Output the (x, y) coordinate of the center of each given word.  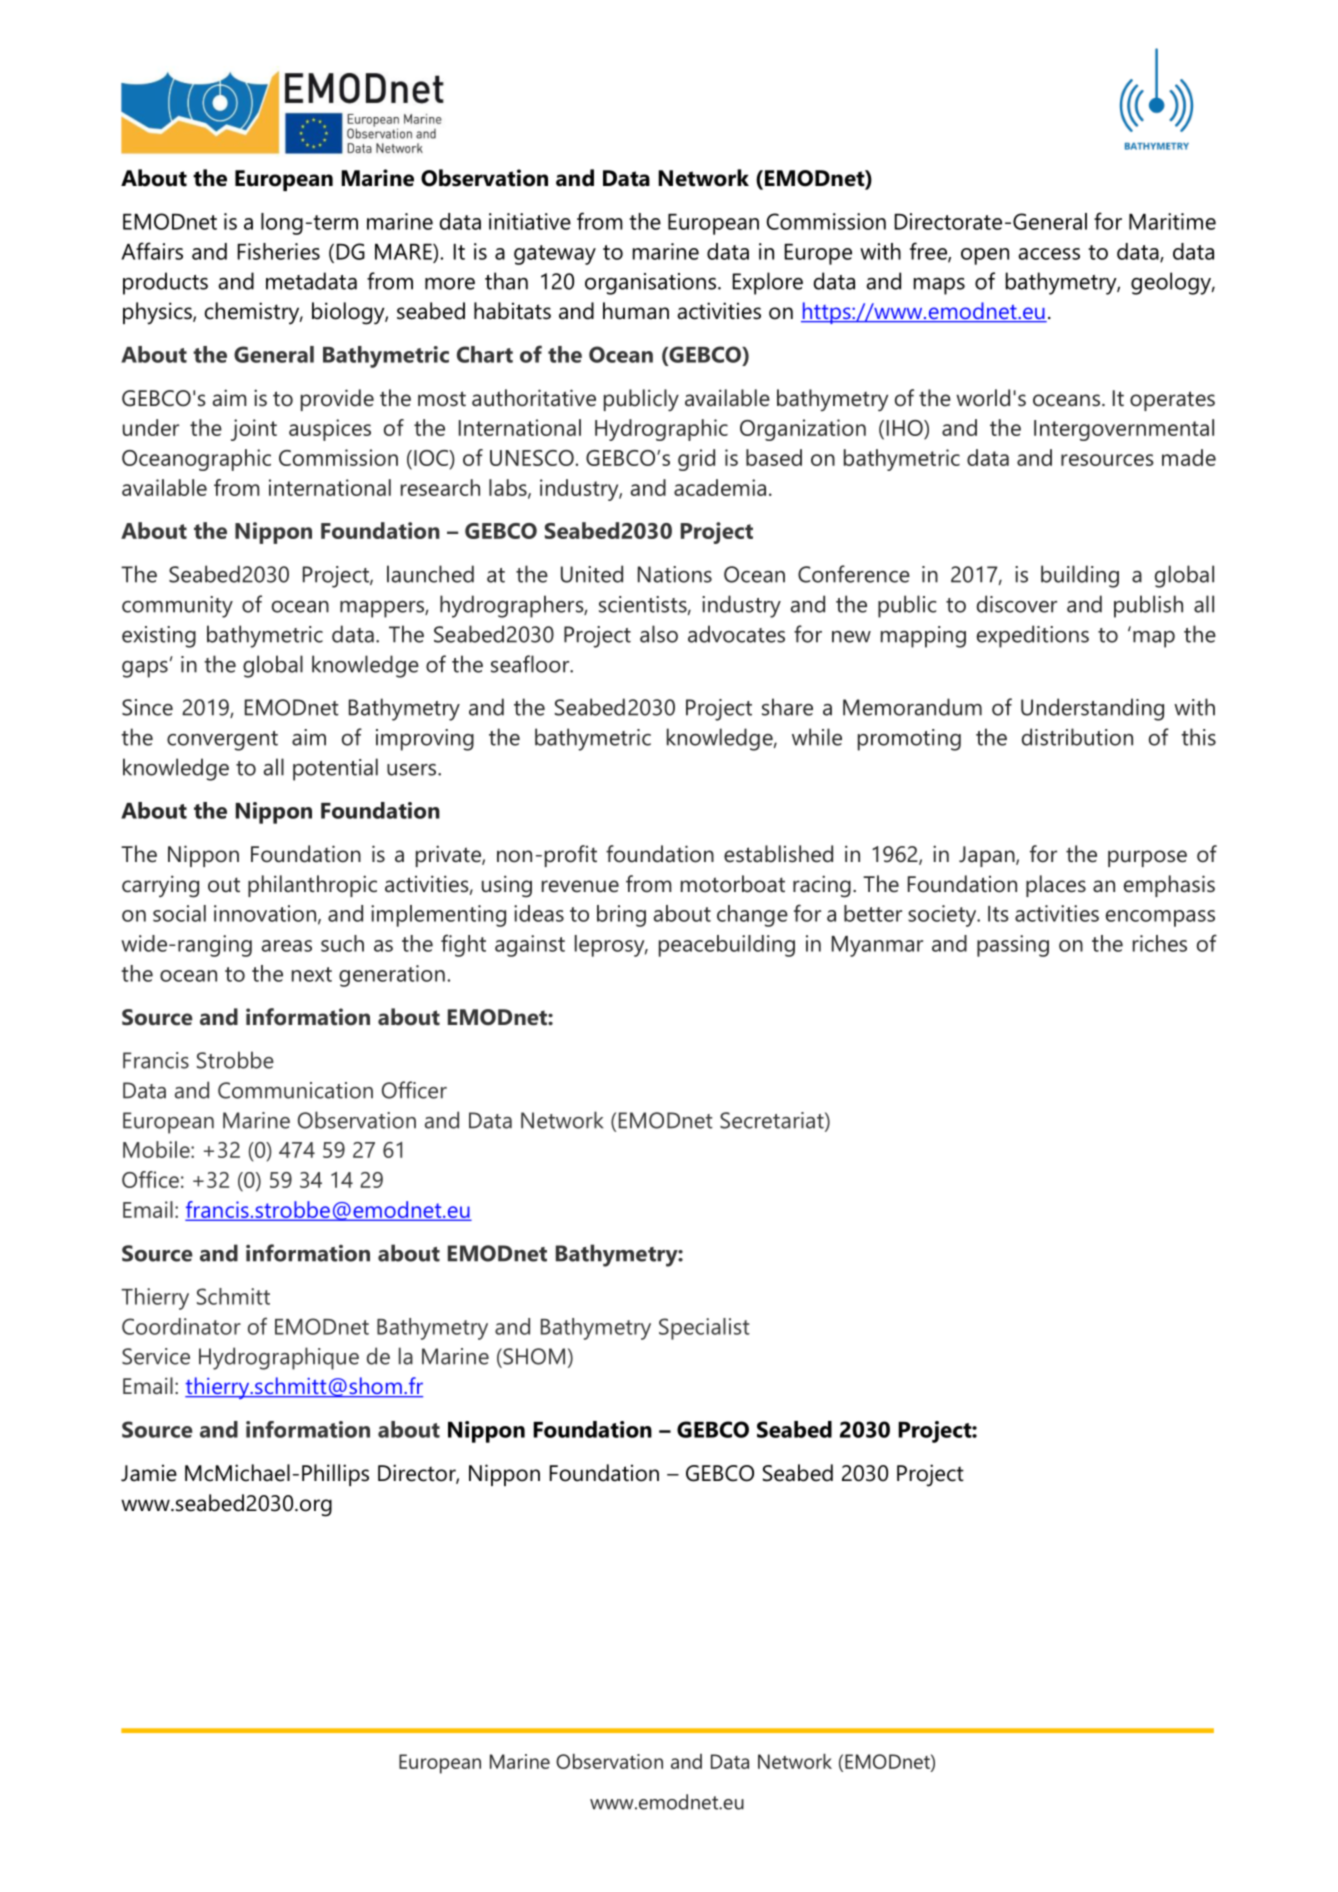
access (1049, 254)
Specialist (704, 1329)
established (778, 854)
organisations (650, 284)
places (1056, 886)
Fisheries (279, 251)
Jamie (149, 1473)
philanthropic (312, 886)
